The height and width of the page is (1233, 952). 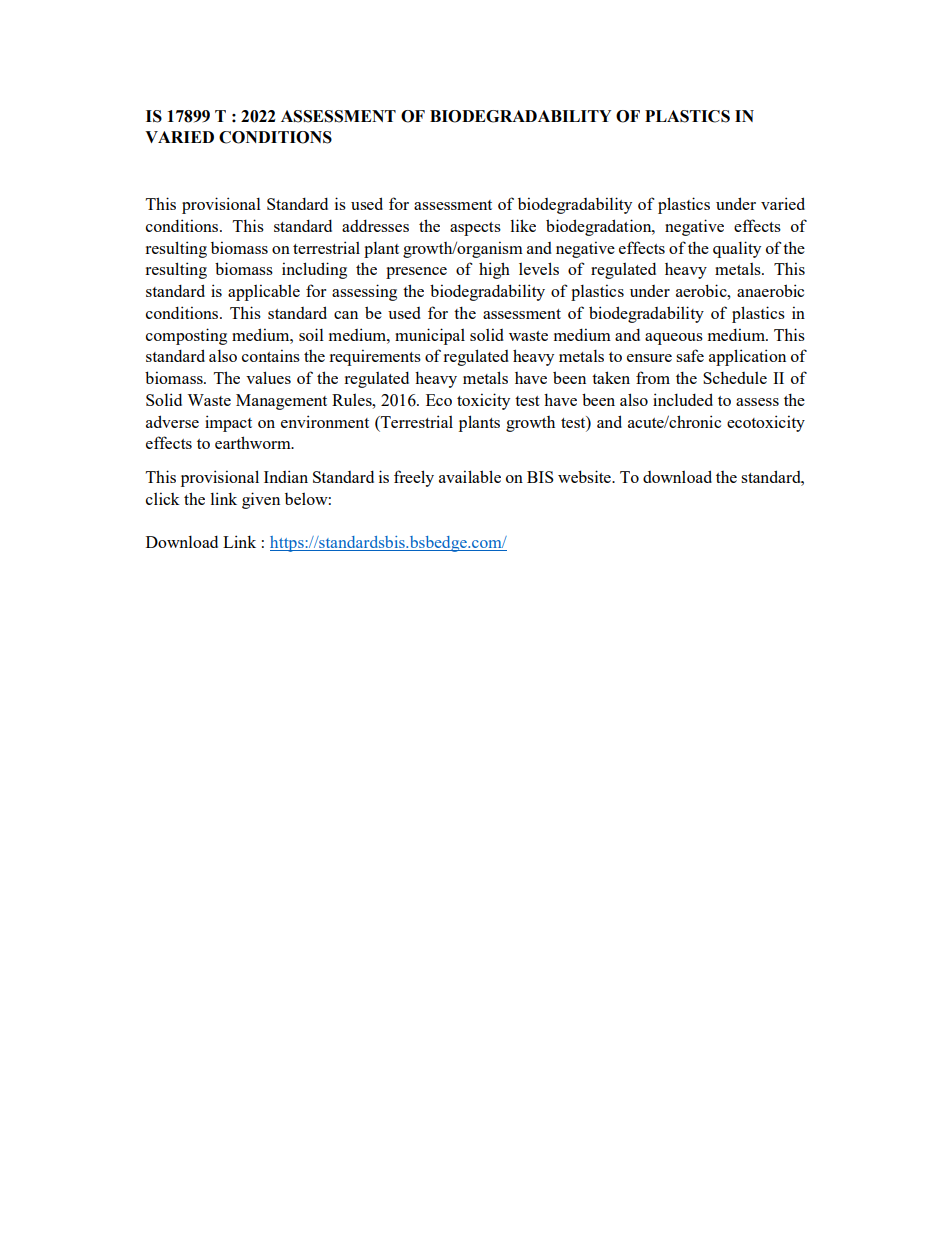 What do you see at coordinates (375, 225) in the page?
I see `addresses` at bounding box center [375, 225].
